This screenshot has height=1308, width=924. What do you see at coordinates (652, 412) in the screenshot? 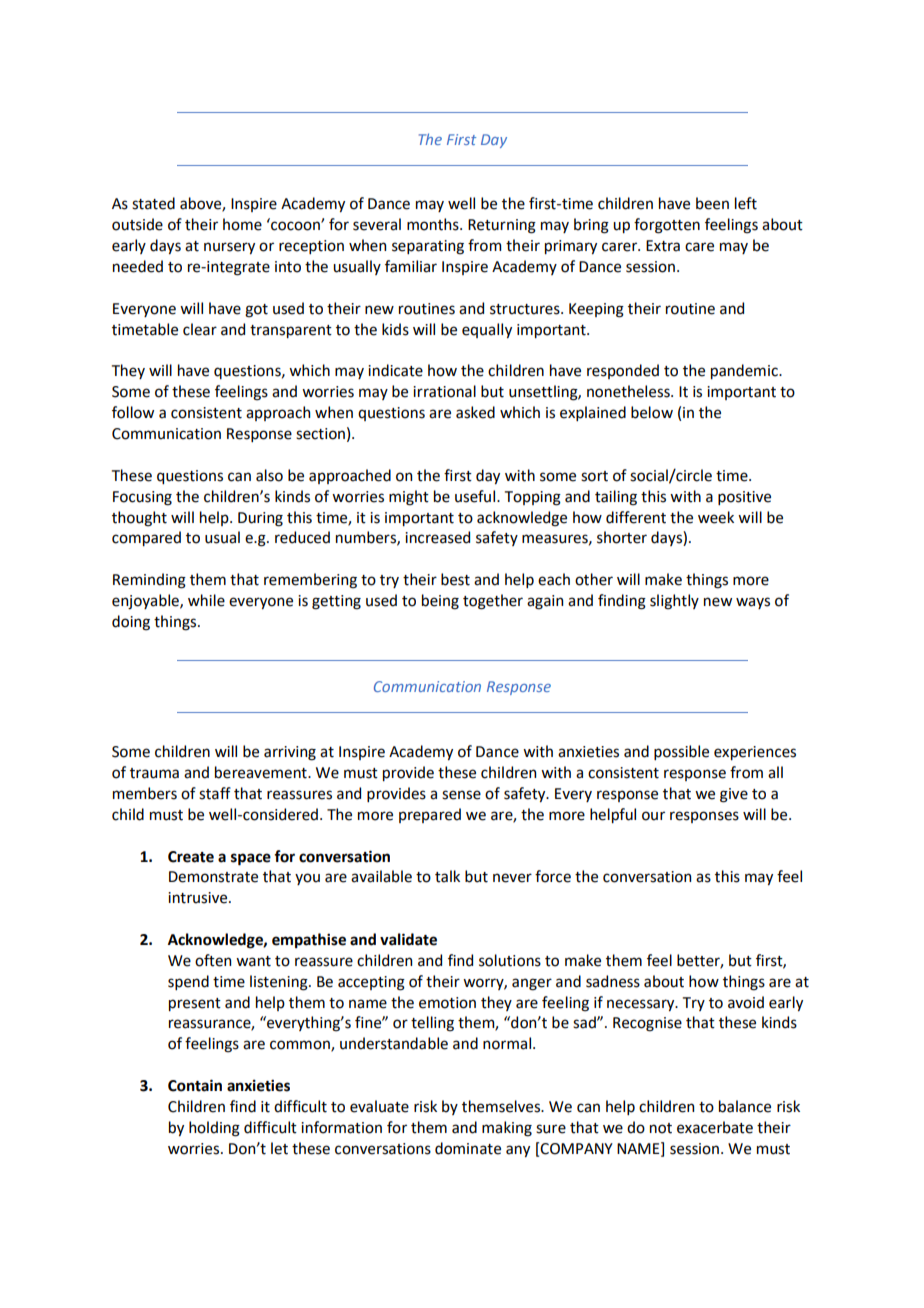
I see `below` at bounding box center [652, 412].
